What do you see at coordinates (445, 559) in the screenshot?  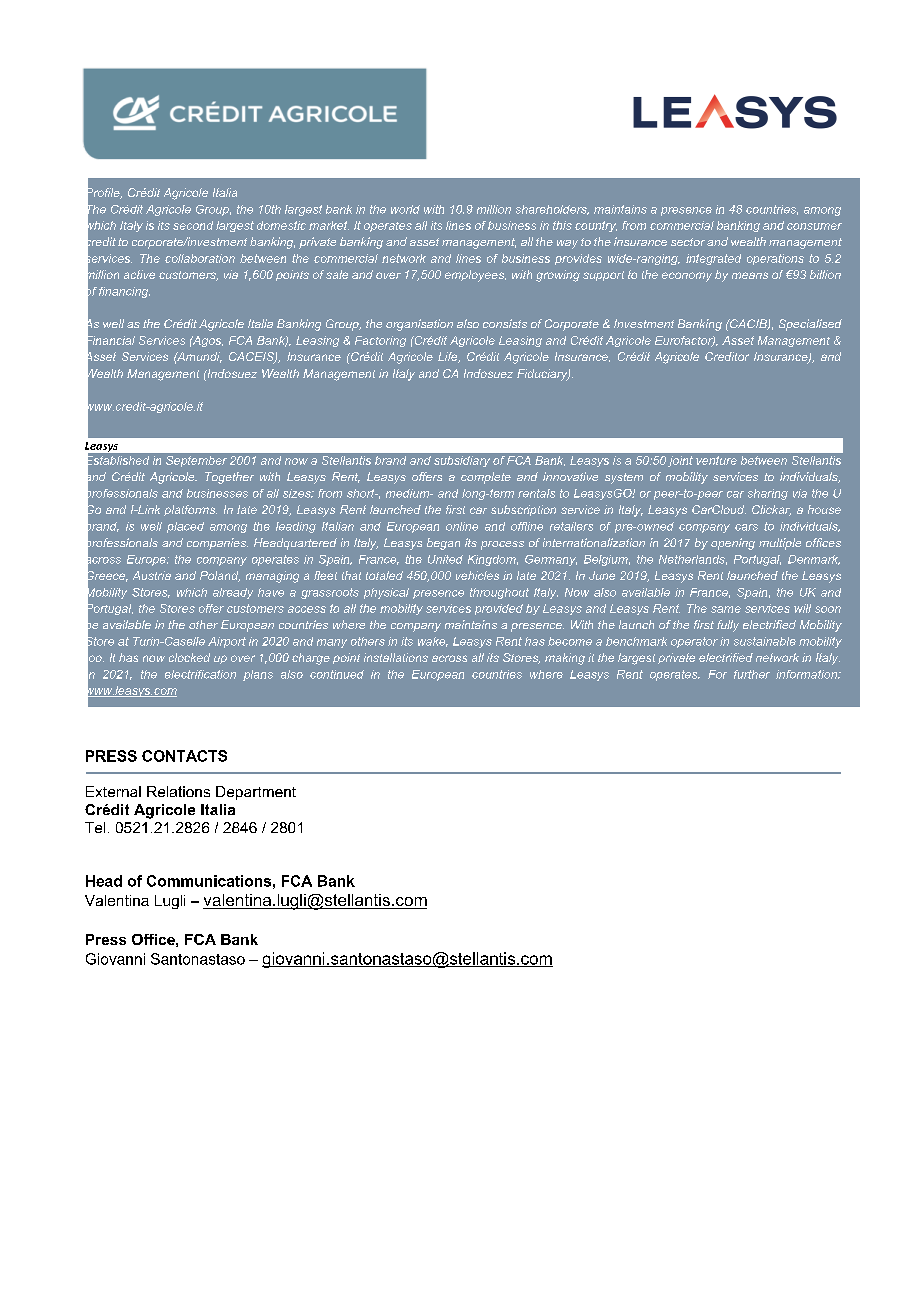 I see `United` at bounding box center [445, 559].
